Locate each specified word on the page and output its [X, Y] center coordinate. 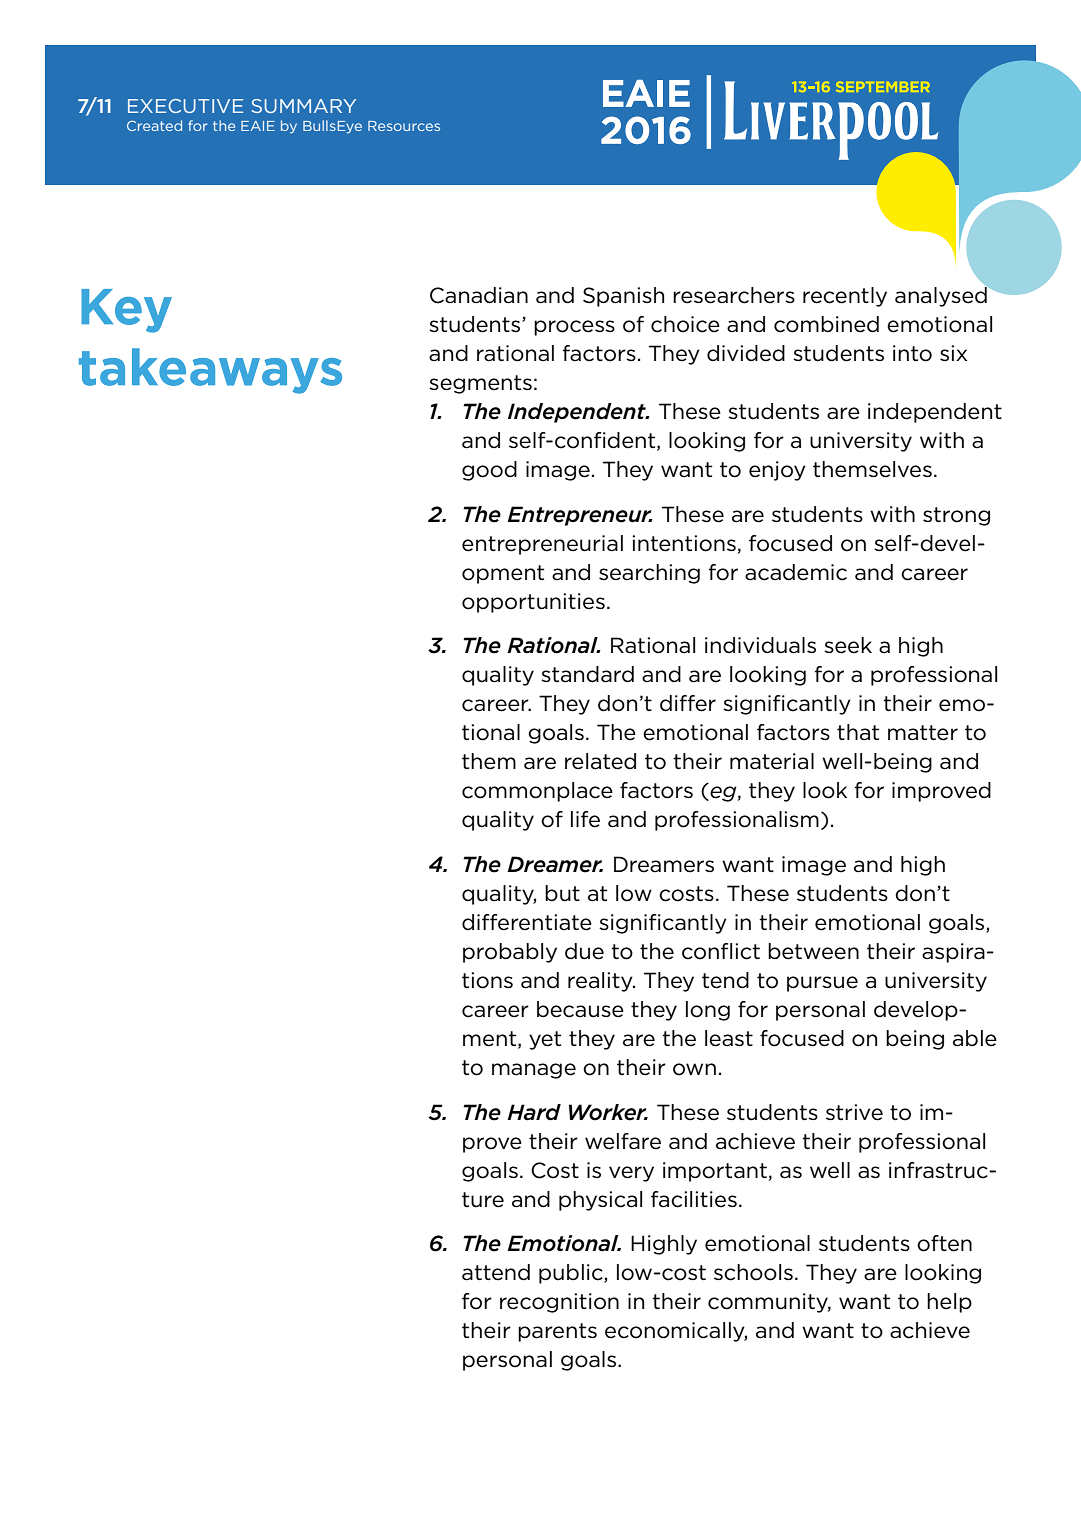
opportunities [533, 603]
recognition [559, 1303]
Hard [534, 1112]
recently [845, 297]
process [574, 328]
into [912, 353]
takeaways [210, 371]
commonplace [537, 792]
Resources [404, 126]
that [858, 732]
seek [848, 645]
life [585, 819]
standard [587, 674]
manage [534, 1071]
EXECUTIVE [185, 106]
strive [854, 1112]
